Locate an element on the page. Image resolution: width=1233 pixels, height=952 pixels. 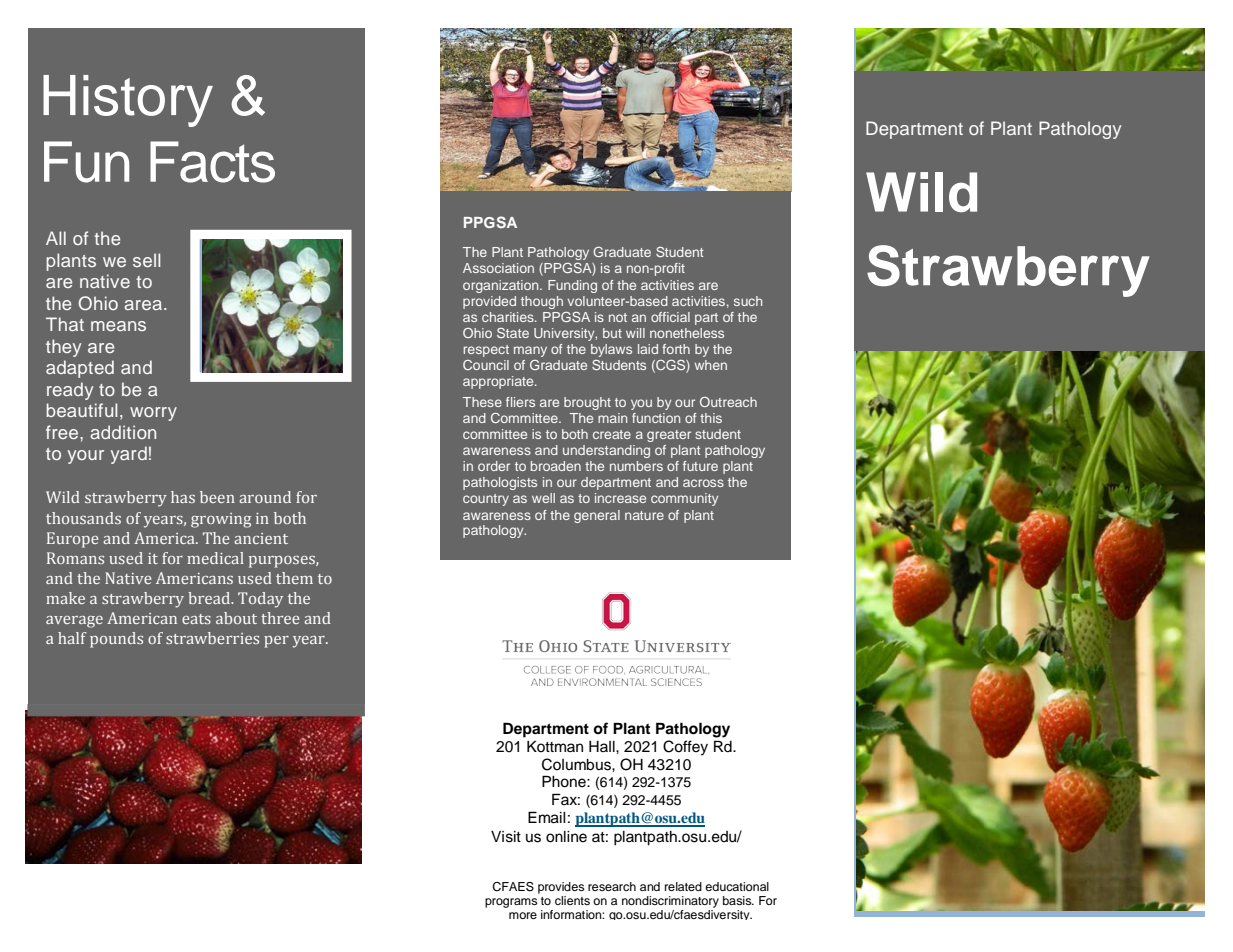
Visit is located at coordinates (506, 837).
